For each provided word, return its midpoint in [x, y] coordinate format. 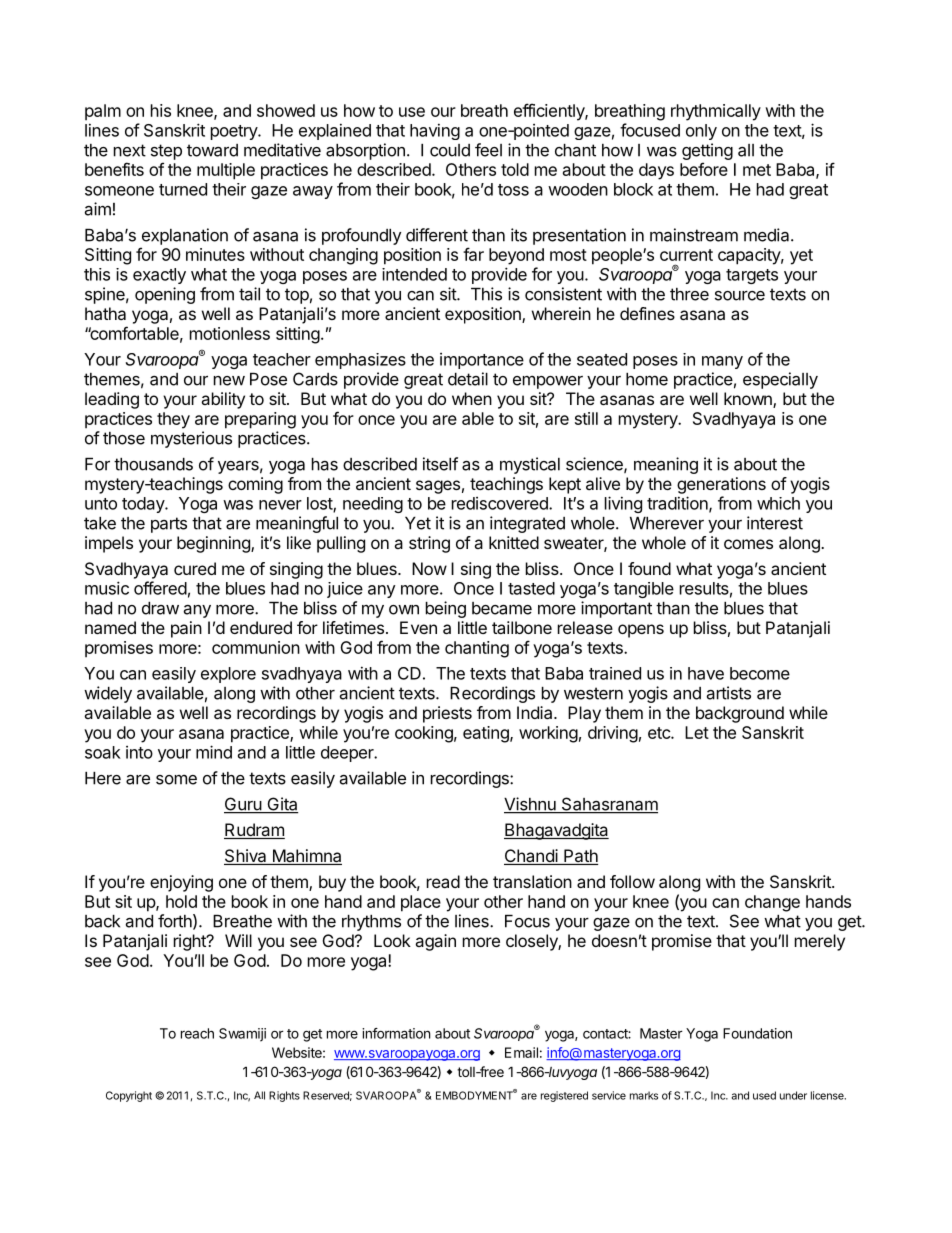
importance [482, 361]
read [443, 881]
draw [160, 608]
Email [521, 1052]
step [166, 152]
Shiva [246, 857]
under [793, 1095]
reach [197, 1033]
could [450, 150]
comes [748, 544]
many [722, 362]
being [446, 609]
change [772, 903]
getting [707, 151]
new [229, 381]
